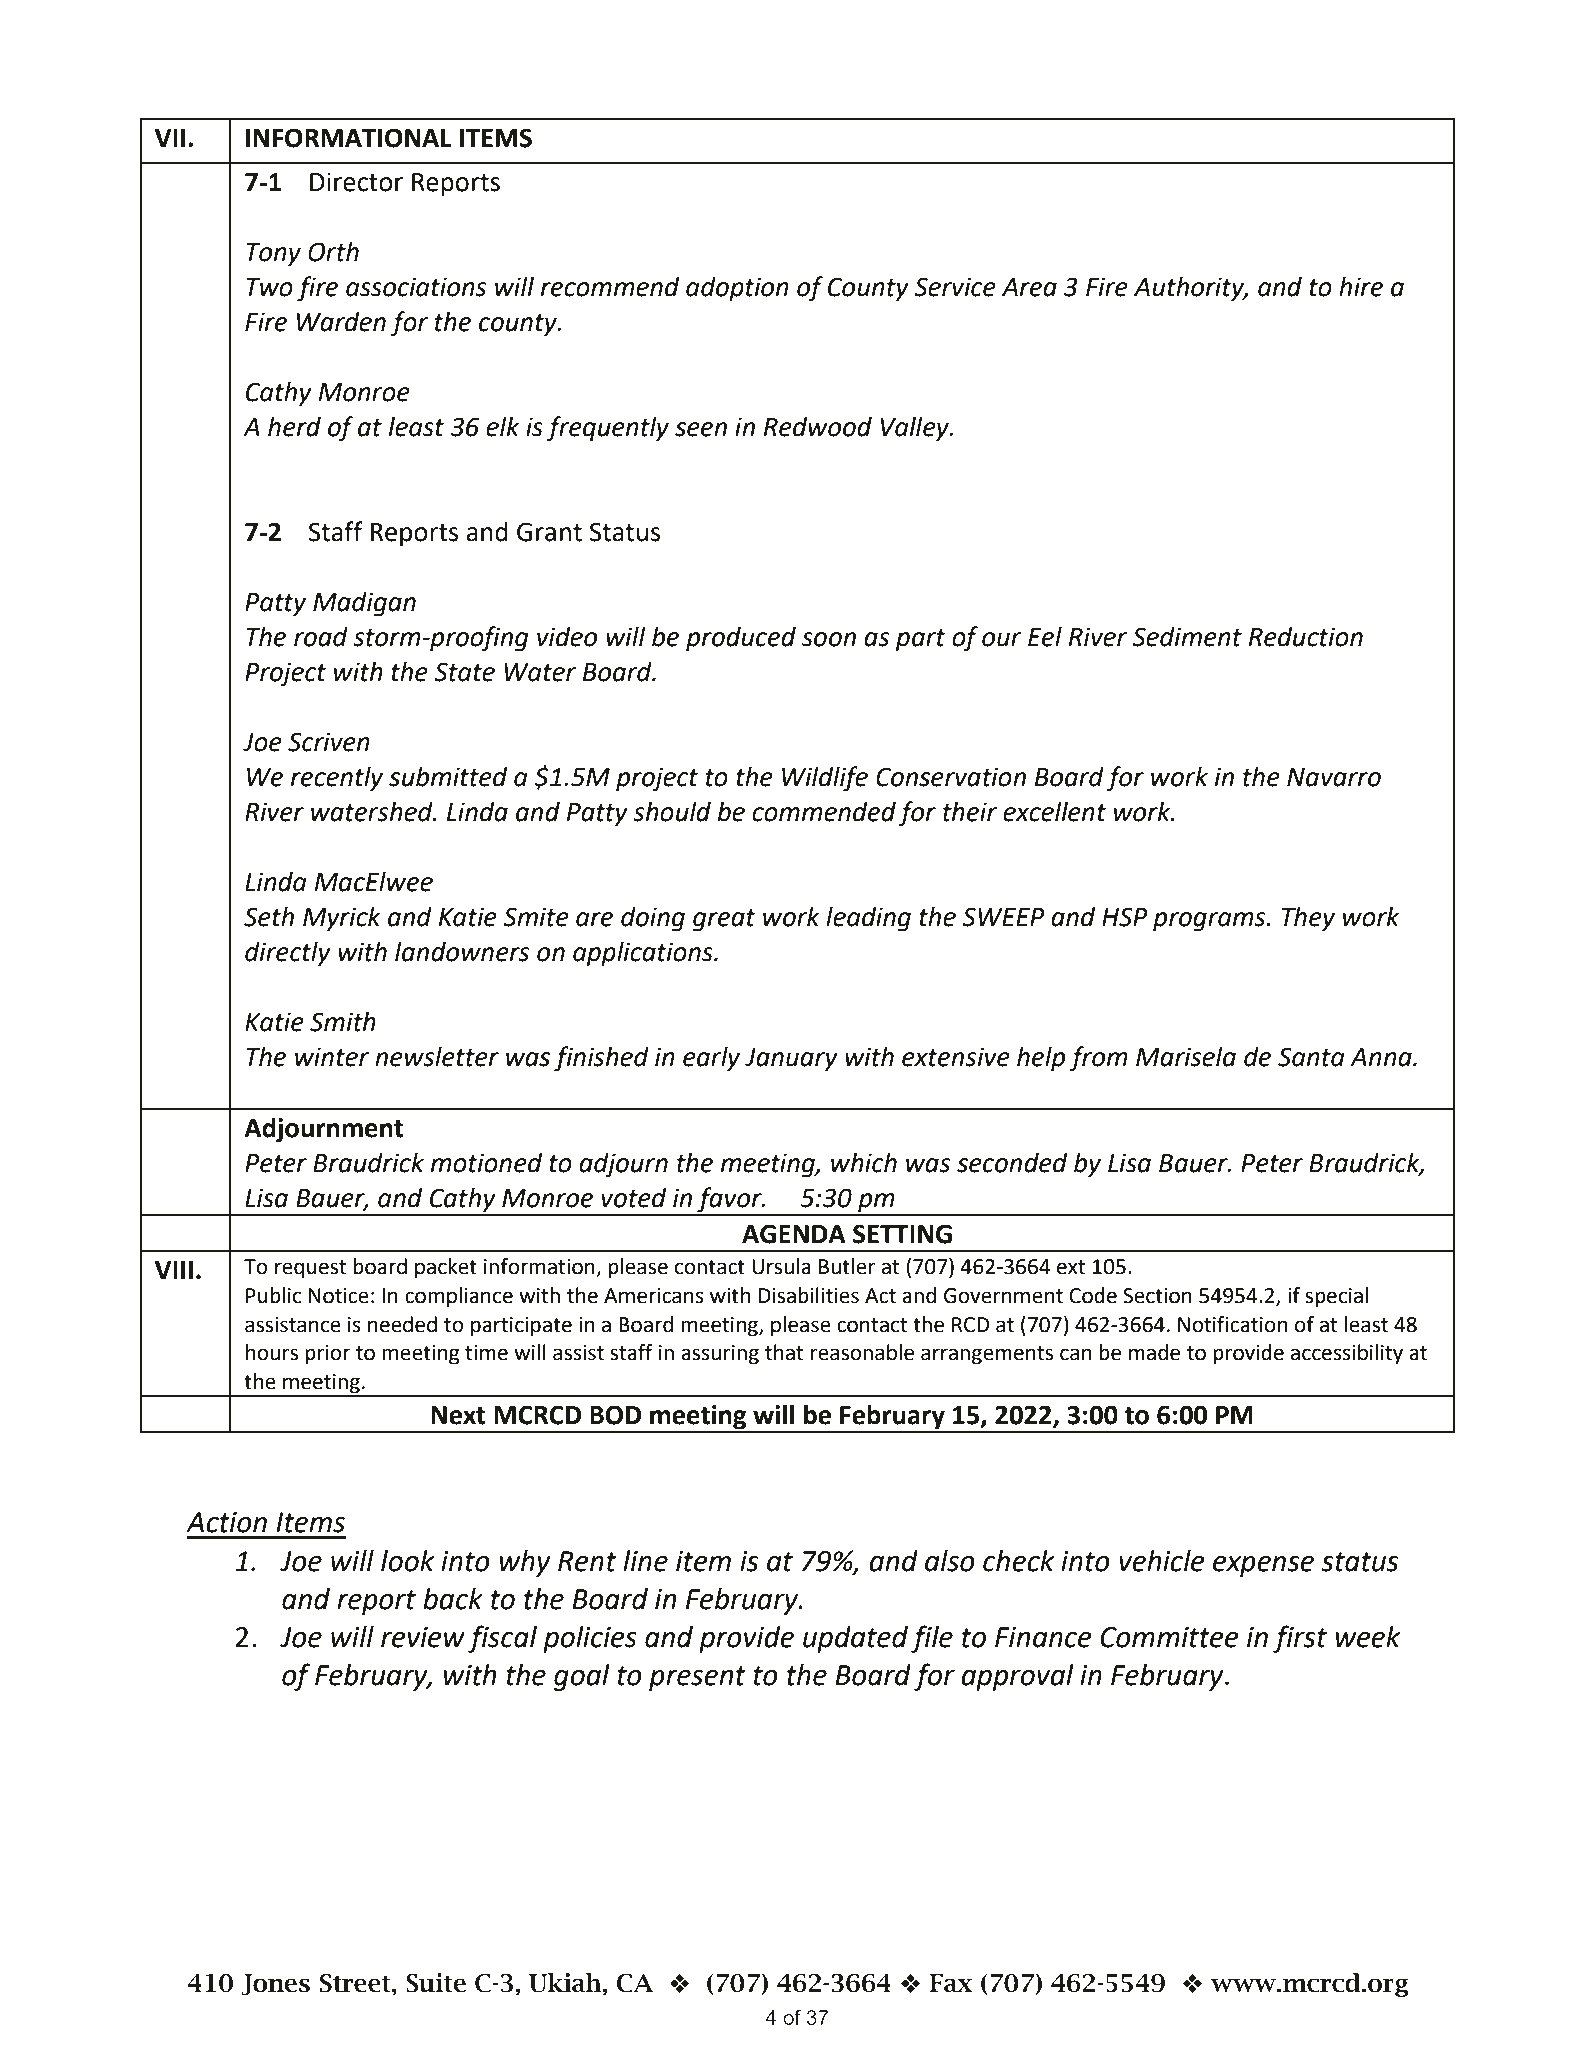 Image resolution: width=1595 pixels, height=2063 pixels. I want to click on winter, so click(332, 1057).
